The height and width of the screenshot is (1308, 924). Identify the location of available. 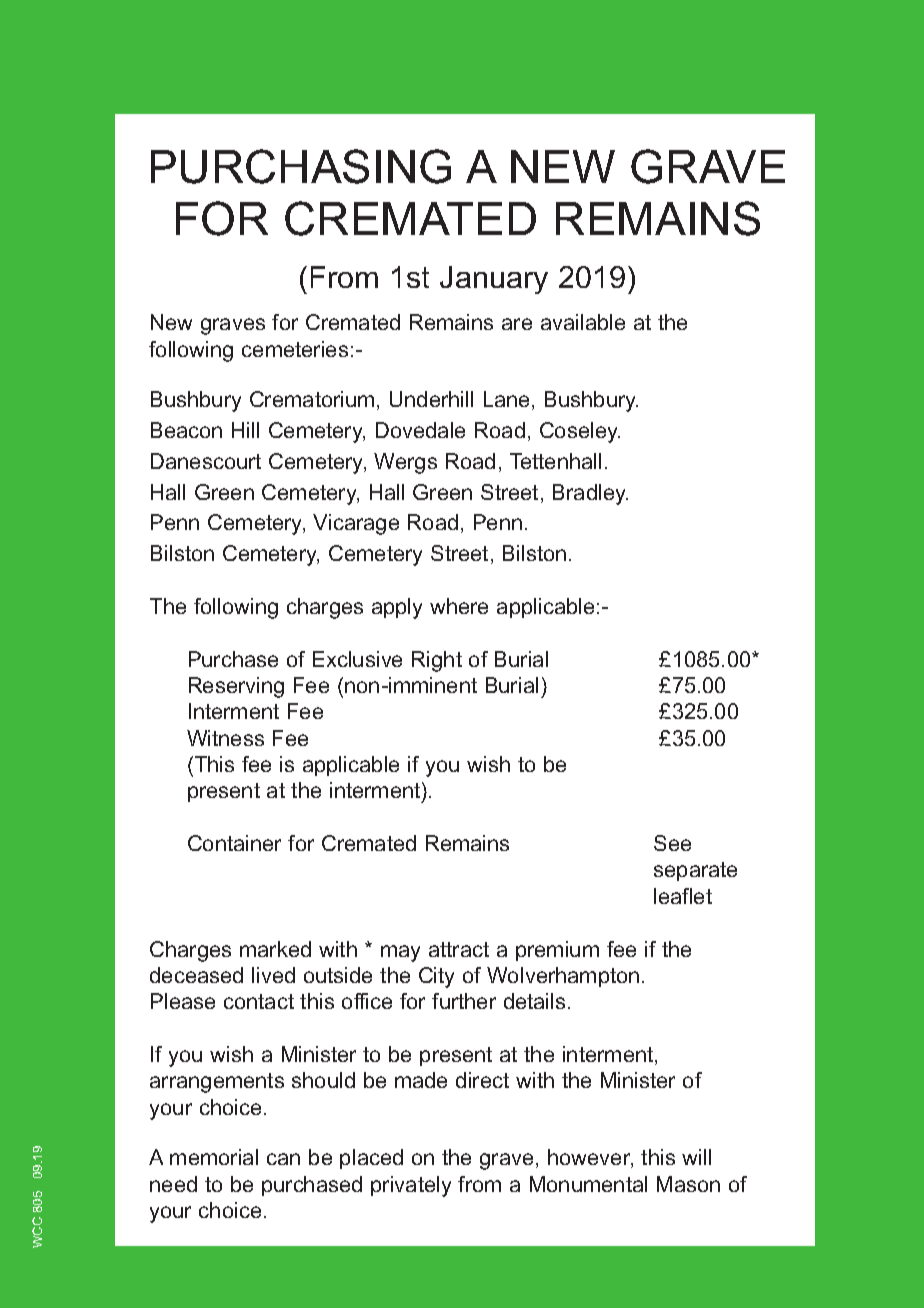
(583, 322).
